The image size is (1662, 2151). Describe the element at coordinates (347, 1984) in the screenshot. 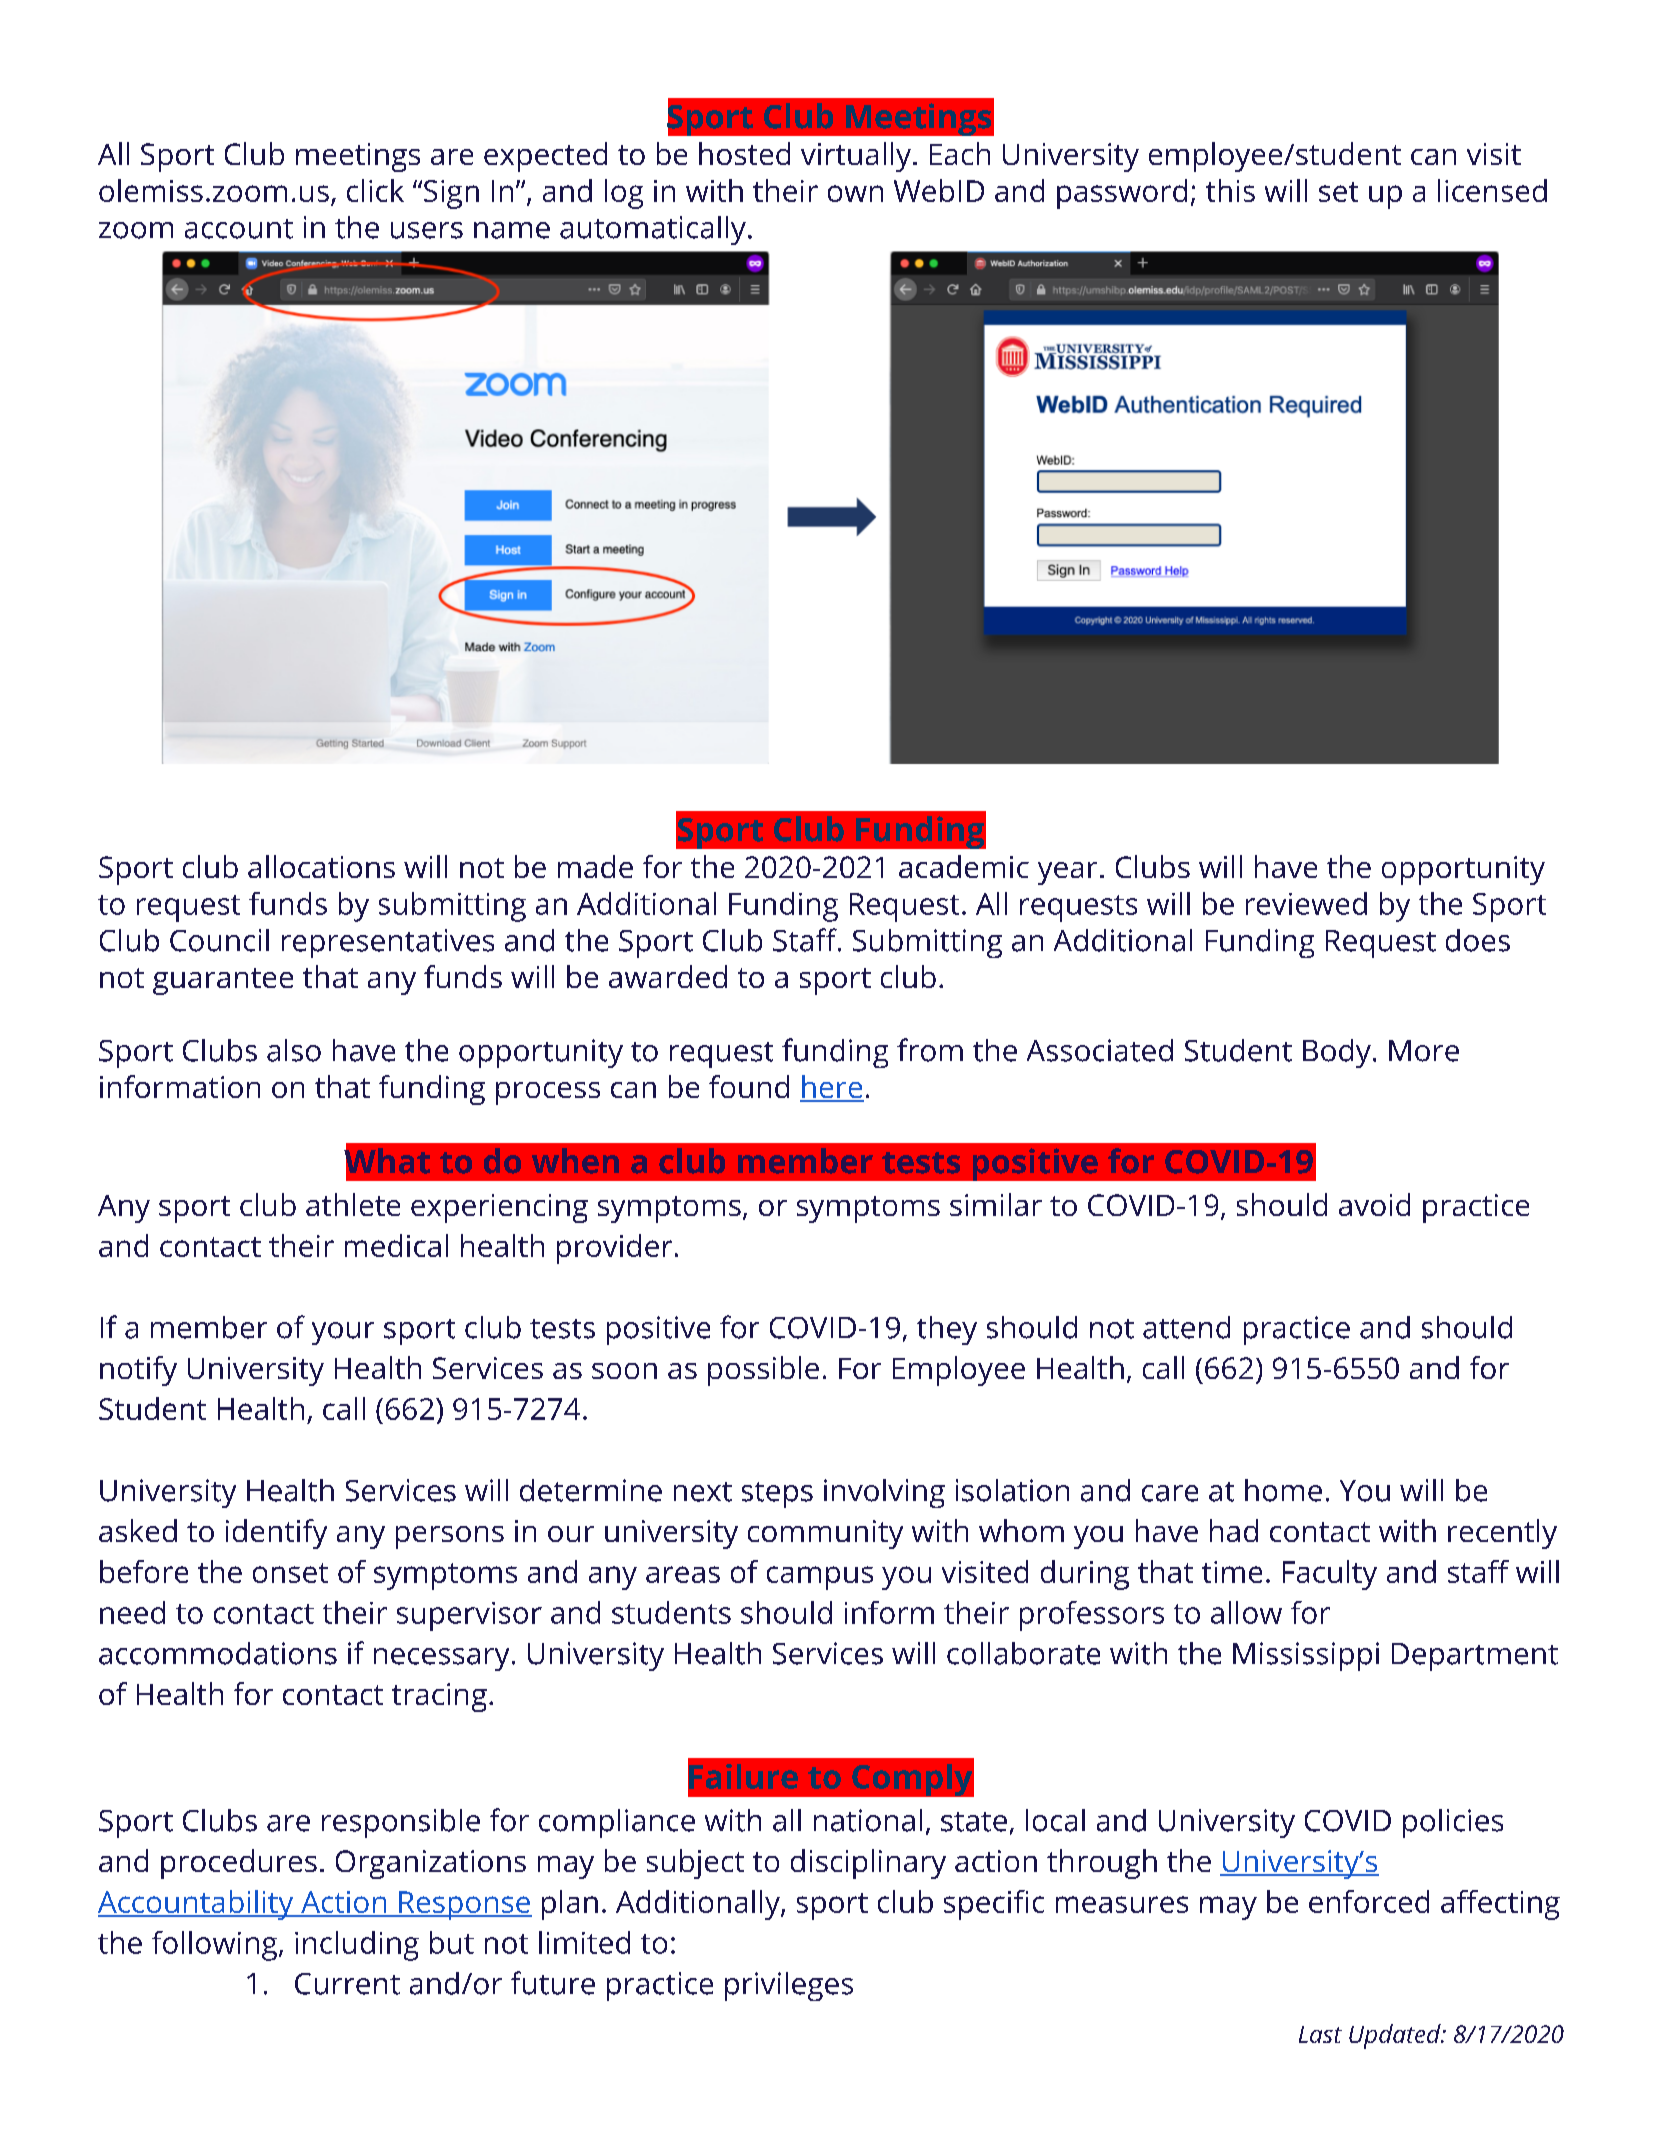

I see `Current` at that location.
